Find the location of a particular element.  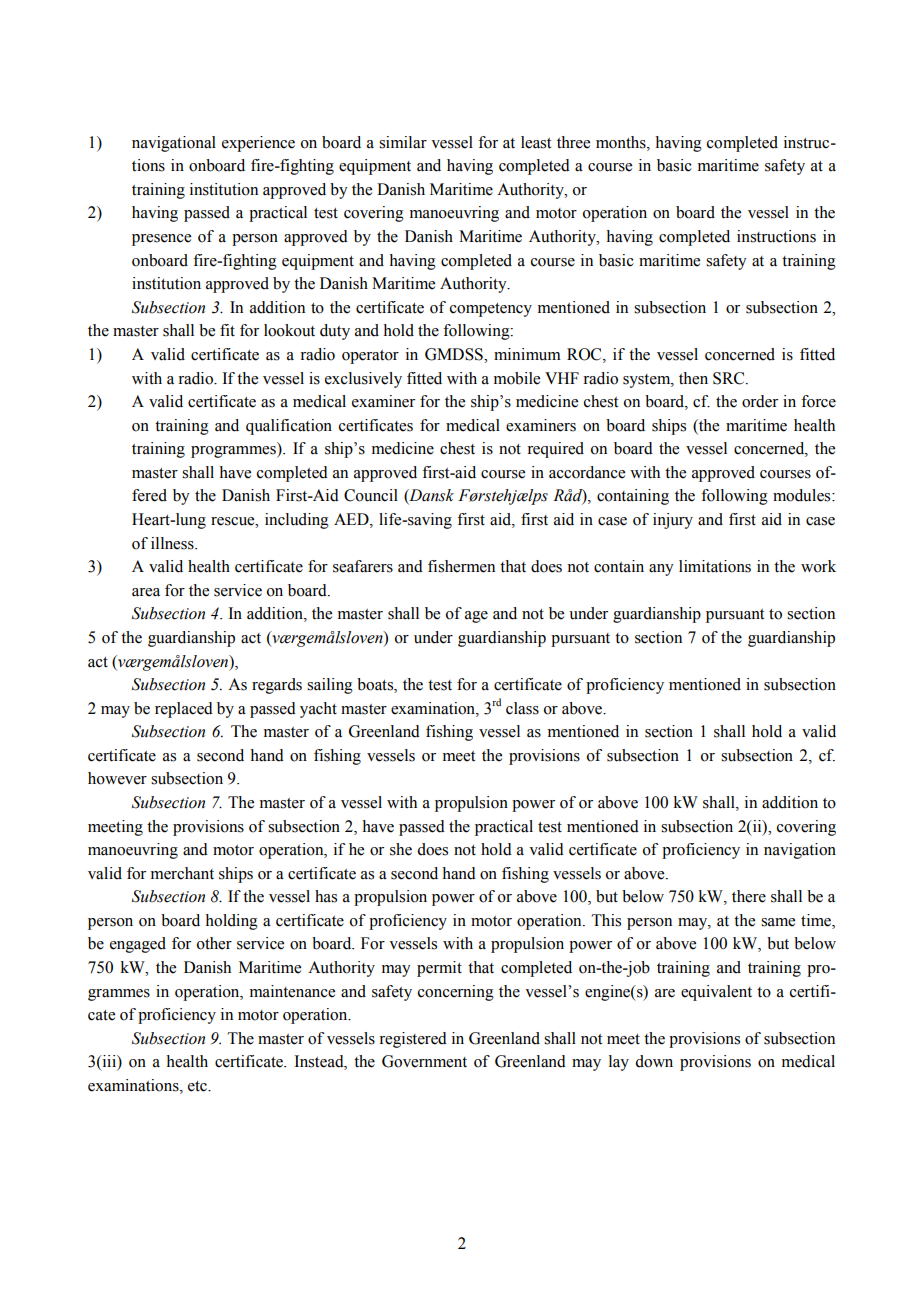

class is located at coordinates (522, 708).
